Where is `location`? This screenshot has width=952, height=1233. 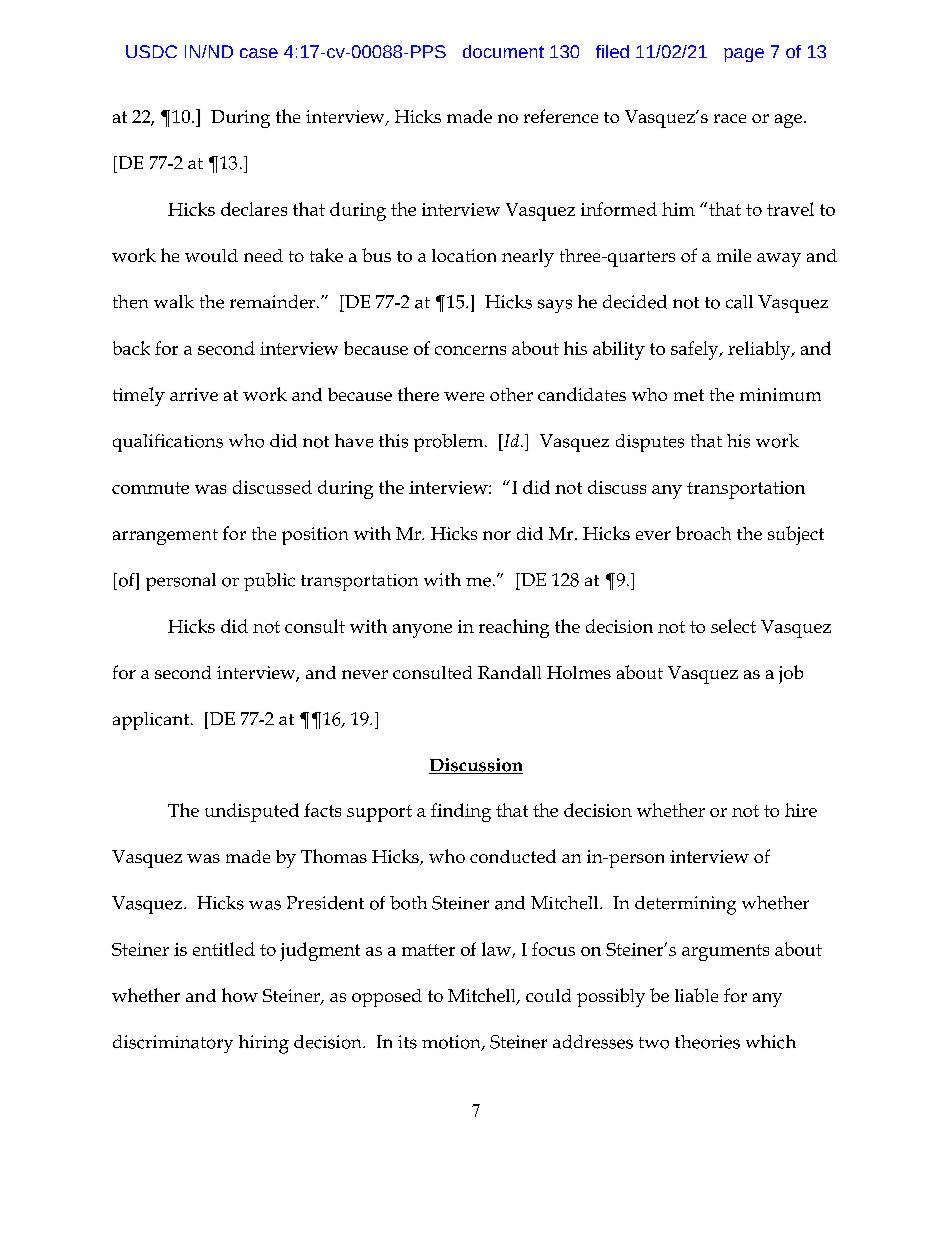 location is located at coordinates (464, 255).
